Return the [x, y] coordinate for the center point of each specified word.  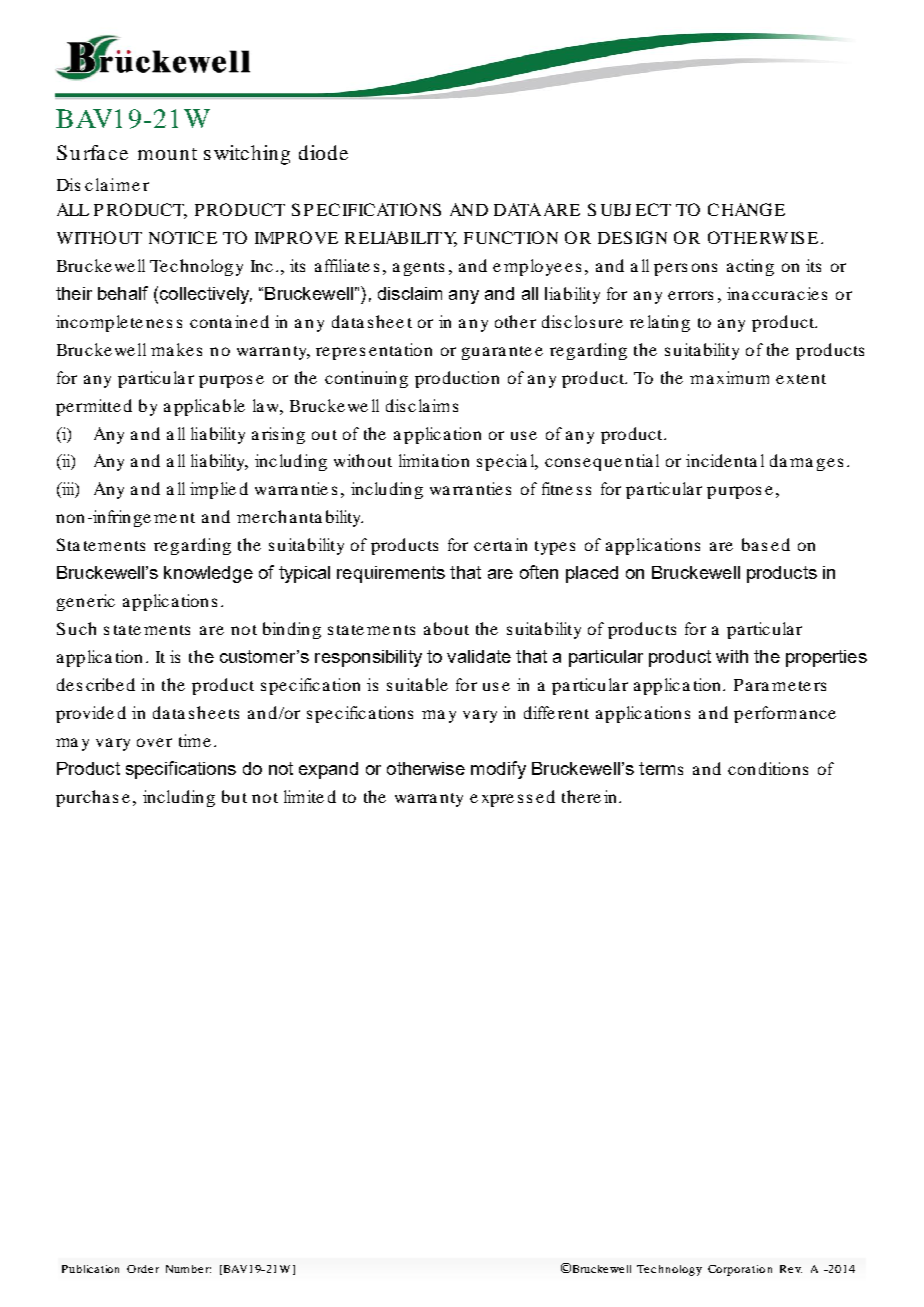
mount [167, 154]
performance [785, 714]
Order [143, 1269]
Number [188, 1269]
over [154, 742]
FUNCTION [511, 237]
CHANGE [746, 209]
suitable [417, 684]
